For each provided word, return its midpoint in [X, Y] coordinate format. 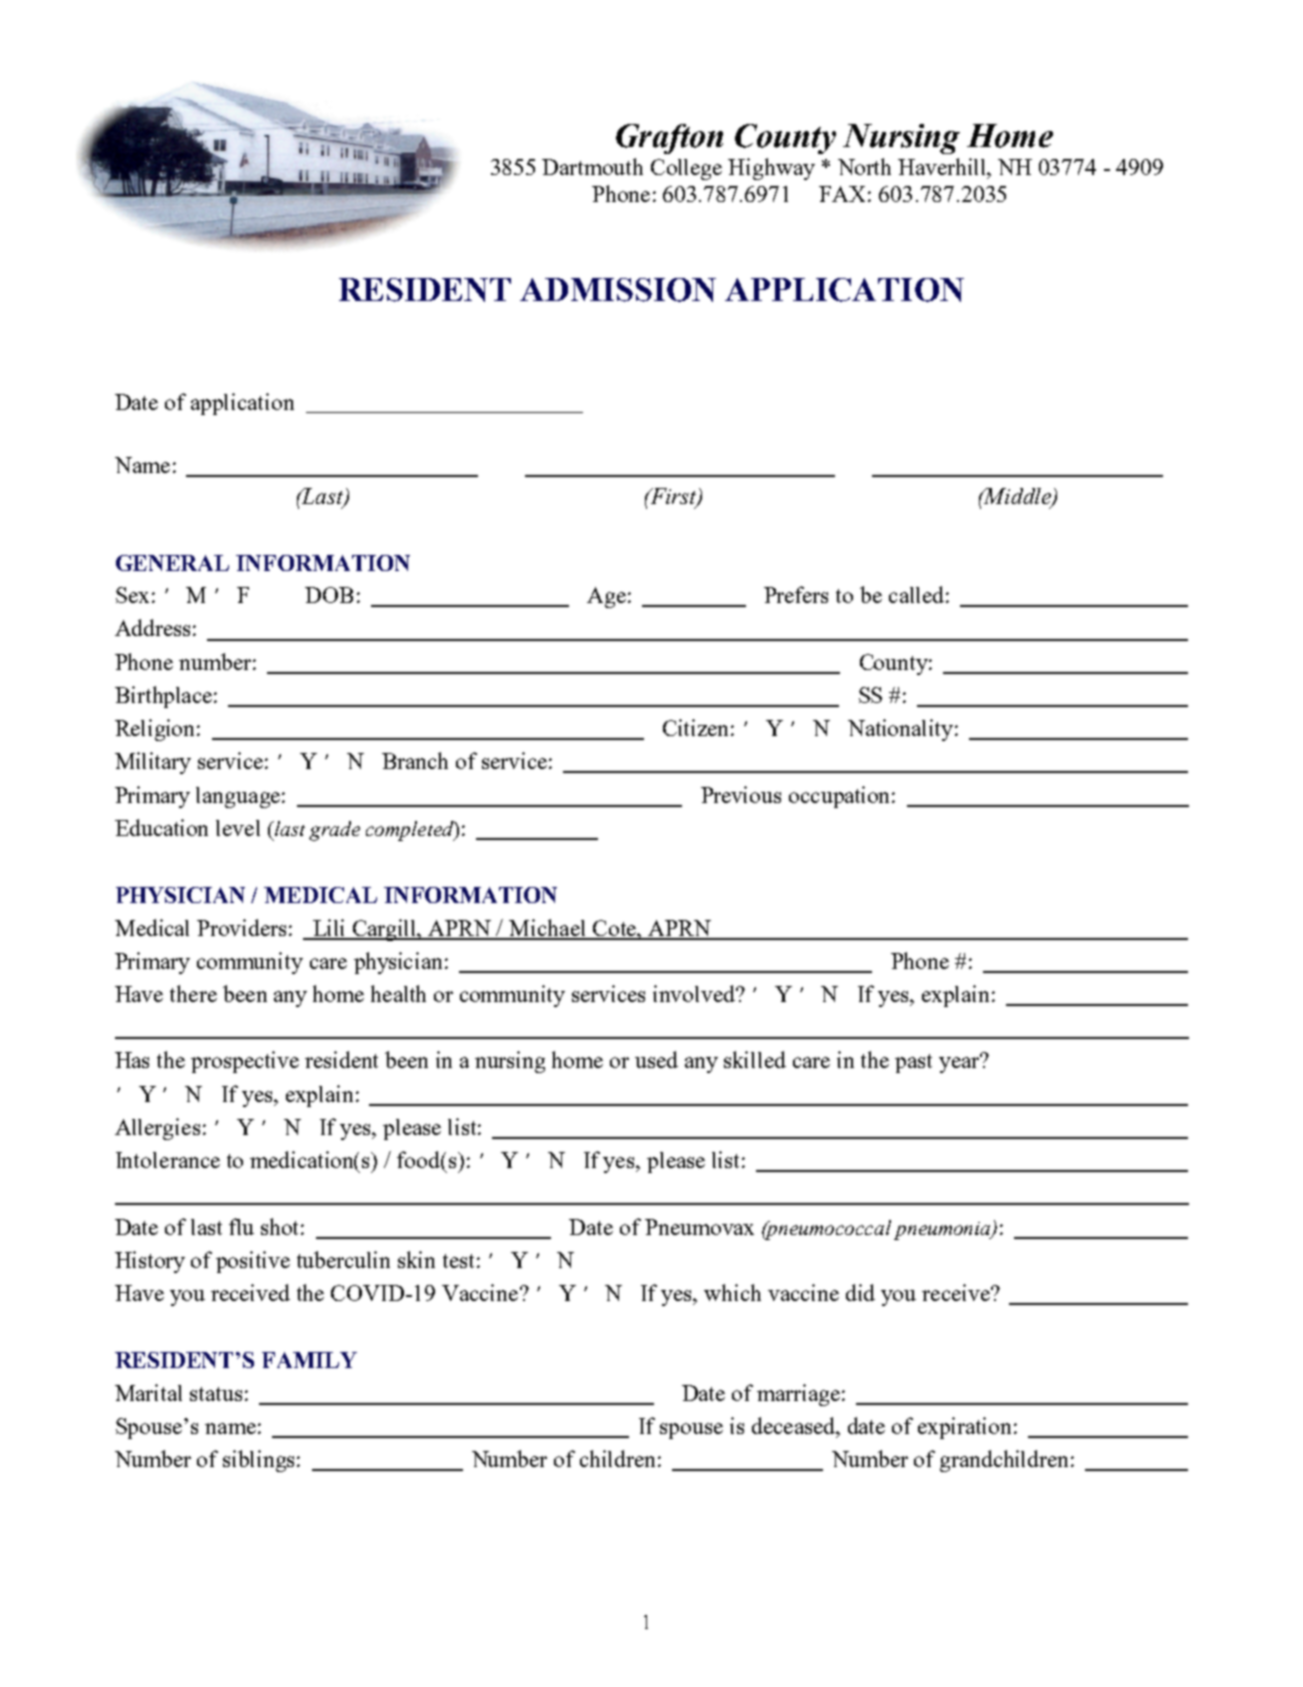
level [238, 828]
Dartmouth [592, 166]
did [860, 1292]
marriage [798, 1395]
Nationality [902, 730]
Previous [741, 794]
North [864, 166]
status [216, 1394]
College [686, 169]
